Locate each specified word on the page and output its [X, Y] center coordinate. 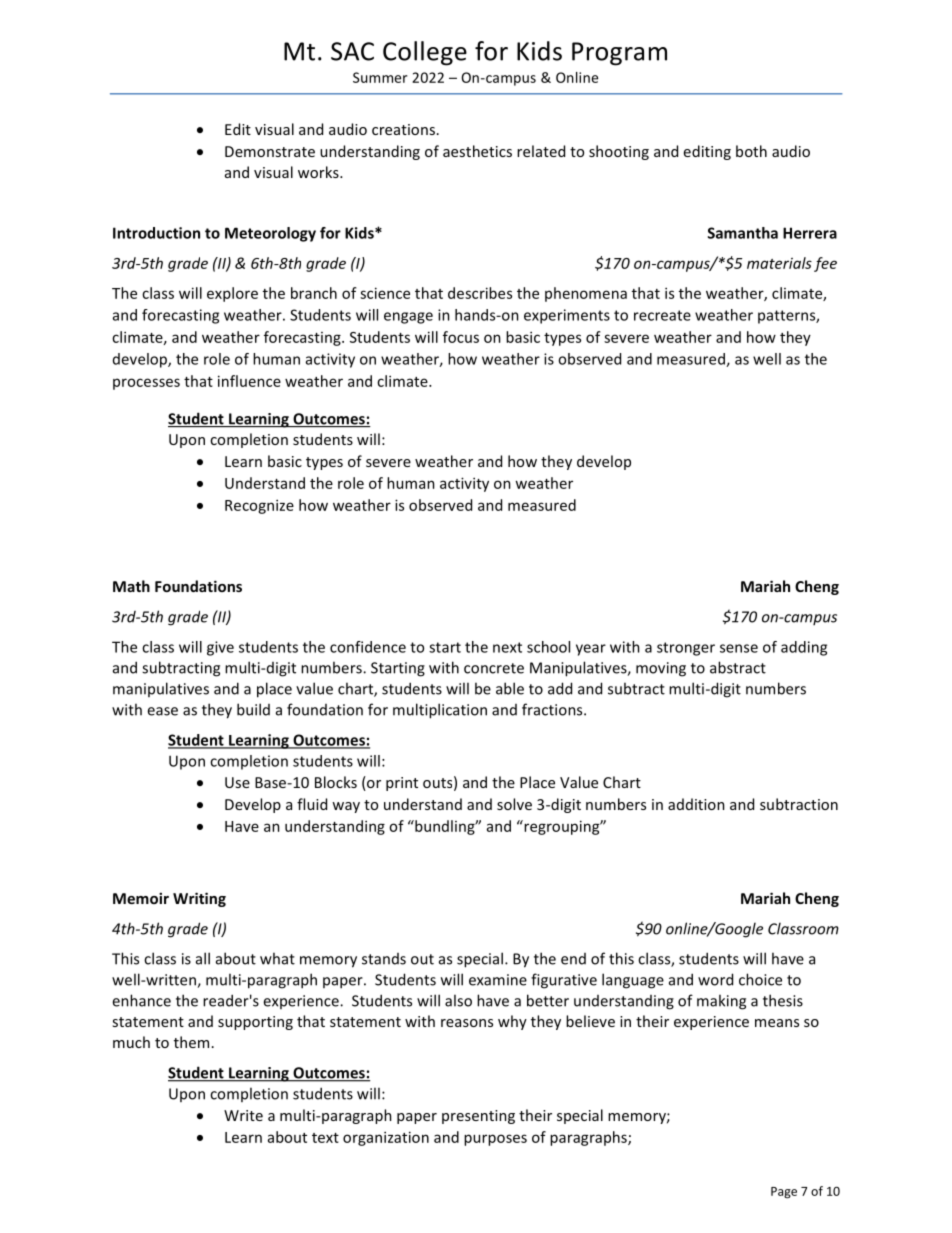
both [751, 151]
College [425, 53]
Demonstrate [270, 151]
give [220, 648]
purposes [495, 1140]
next [507, 647]
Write [243, 1115]
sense [739, 648]
